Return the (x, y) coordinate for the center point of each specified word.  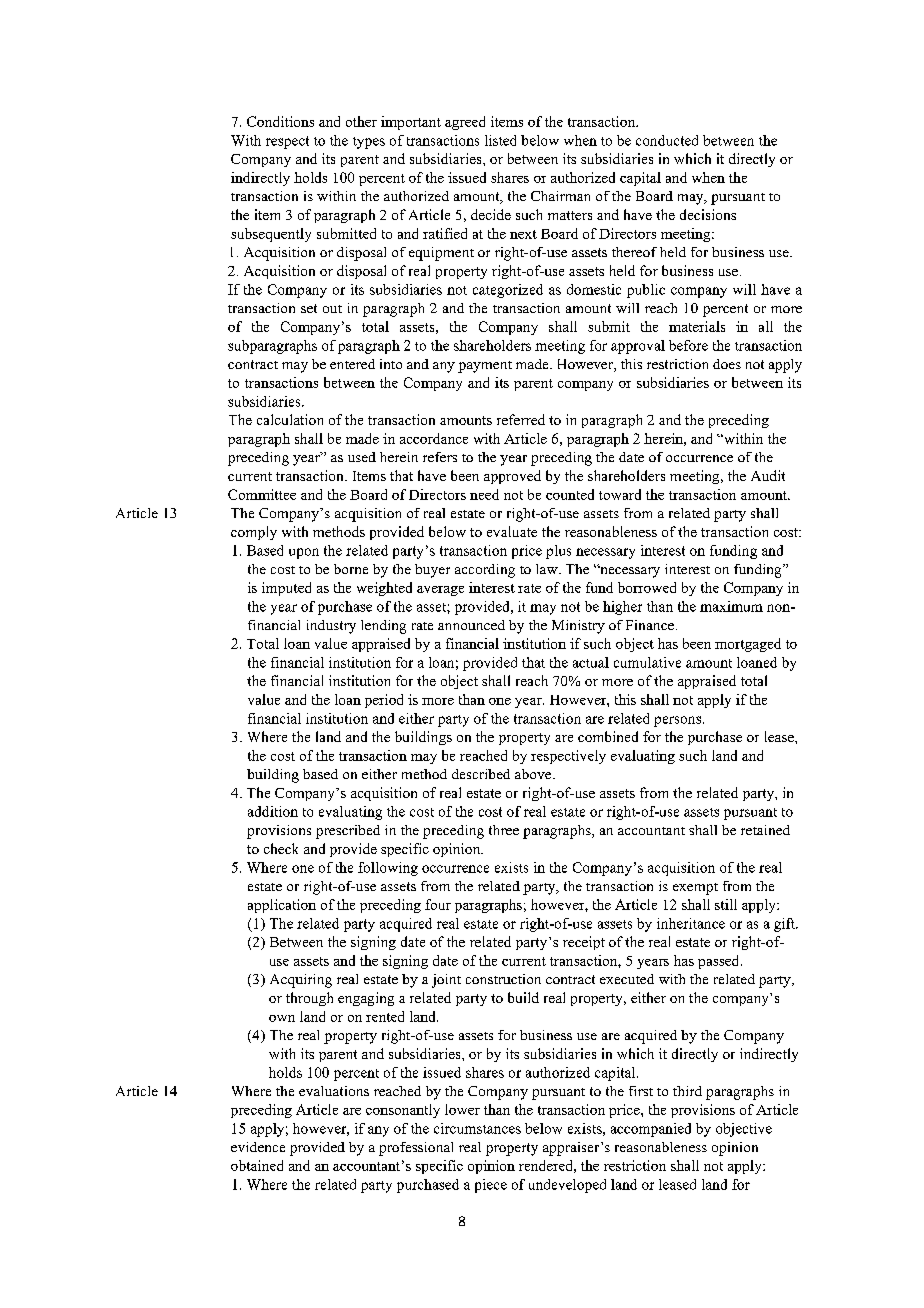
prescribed (348, 832)
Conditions (280, 121)
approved (512, 477)
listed (500, 140)
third (687, 1091)
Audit (768, 475)
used (362, 457)
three (504, 830)
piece (491, 1186)
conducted (667, 140)
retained (765, 830)
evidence (258, 1147)
